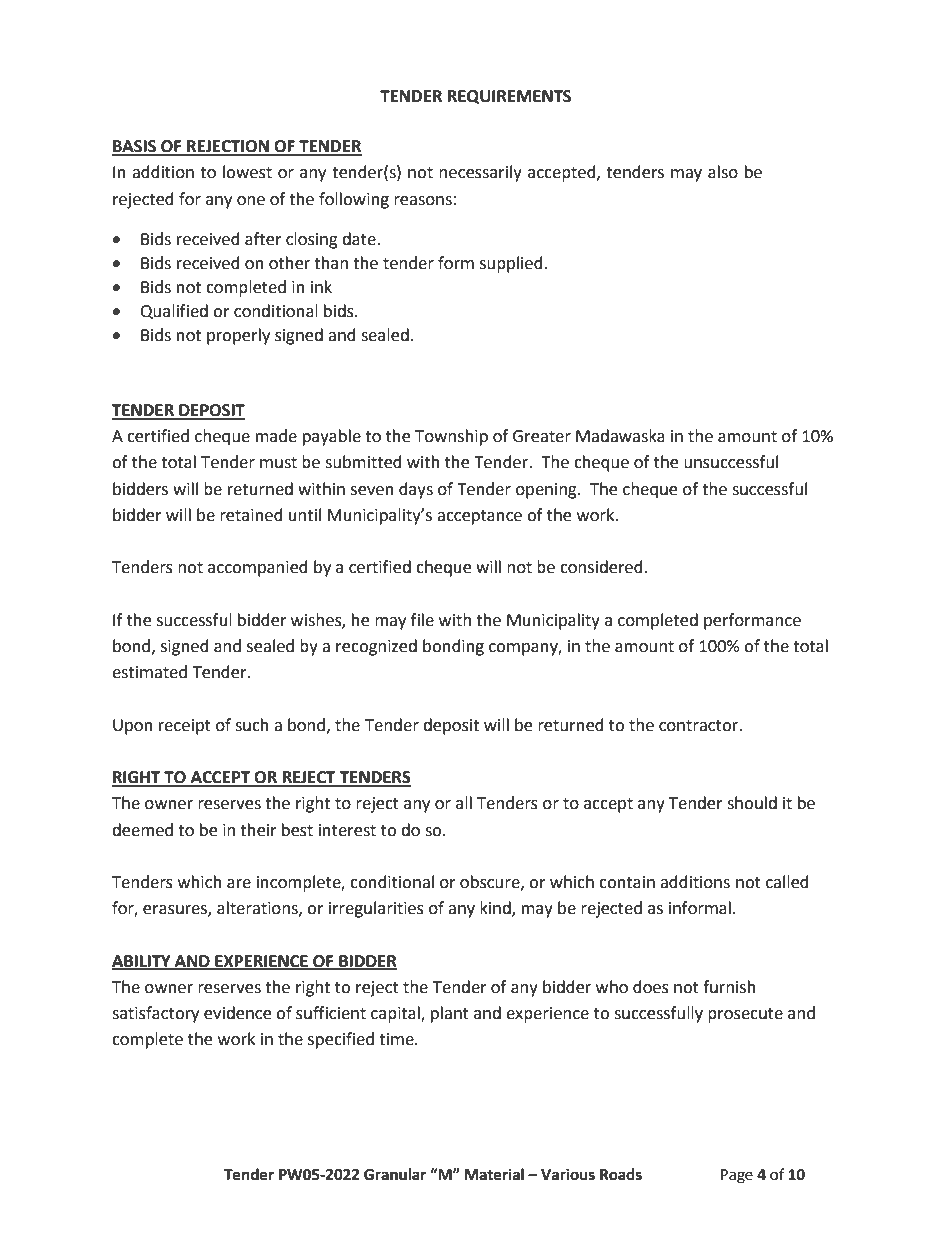 This screenshot has width=952, height=1233. What do you see at coordinates (737, 1176) in the screenshot?
I see `Page` at bounding box center [737, 1176].
